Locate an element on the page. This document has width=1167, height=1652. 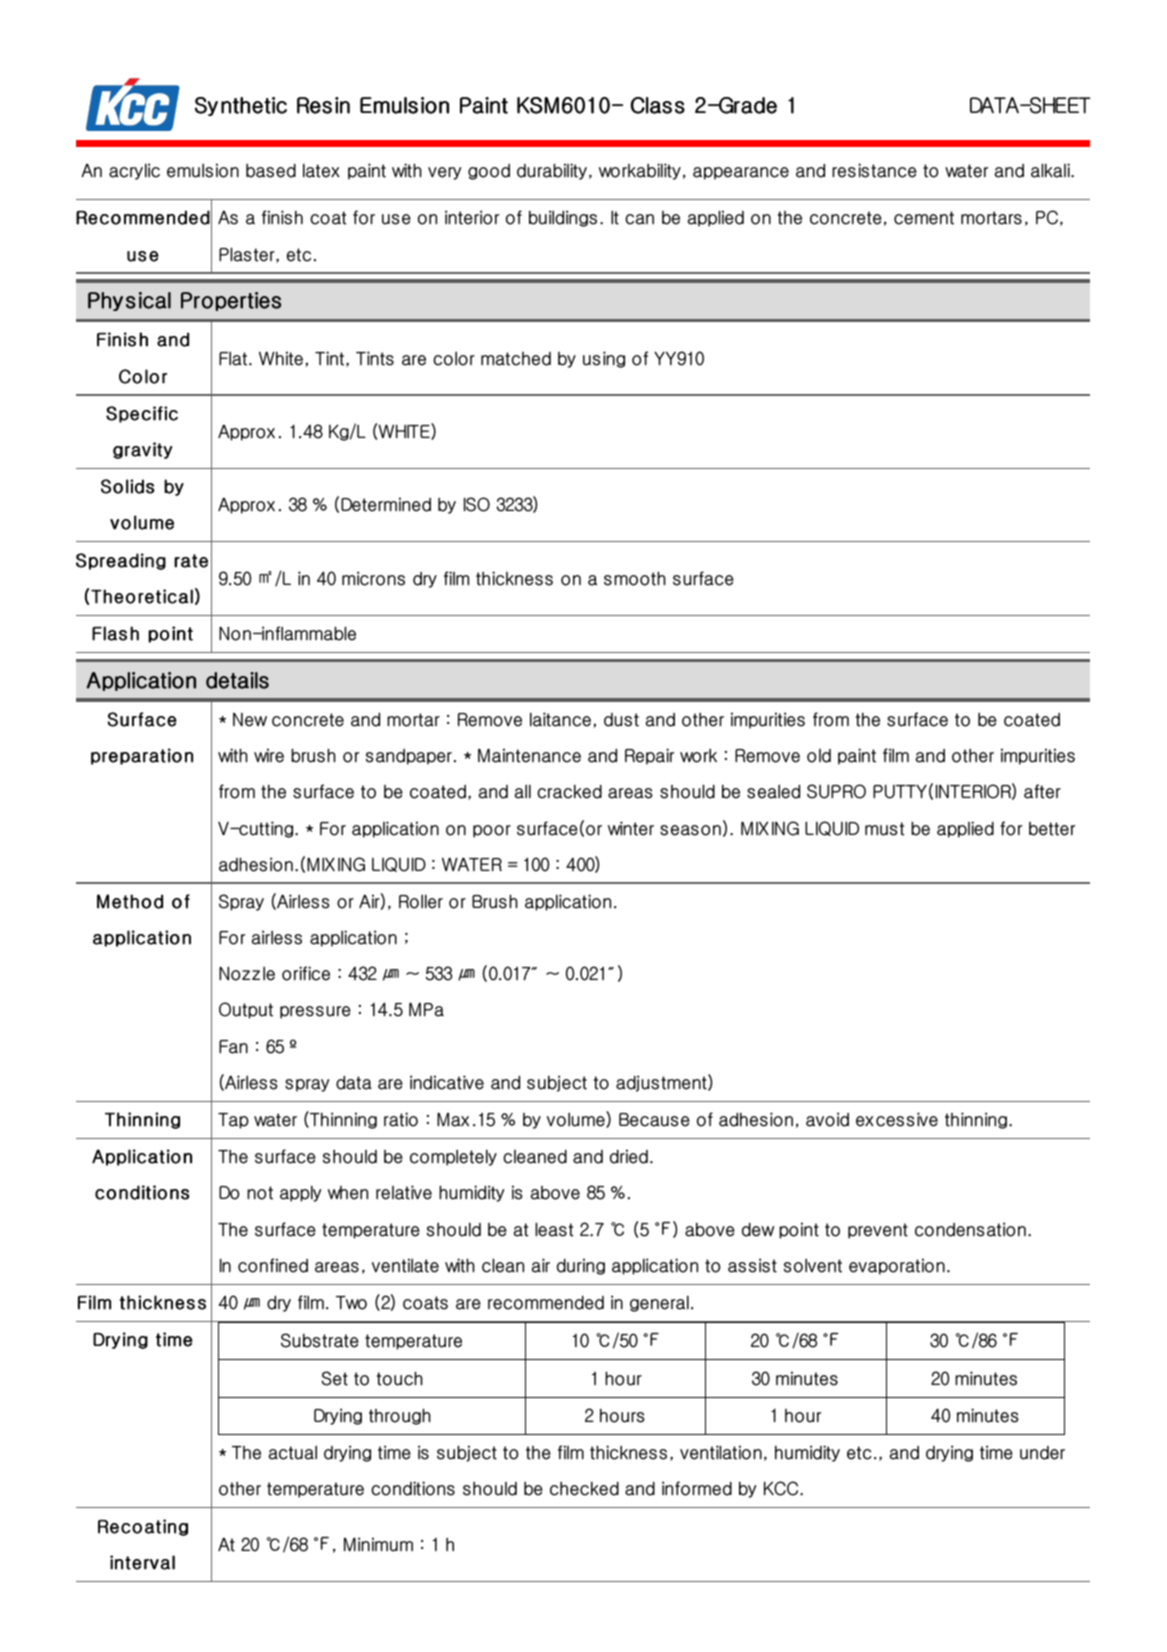
actual is located at coordinates (293, 1452).
